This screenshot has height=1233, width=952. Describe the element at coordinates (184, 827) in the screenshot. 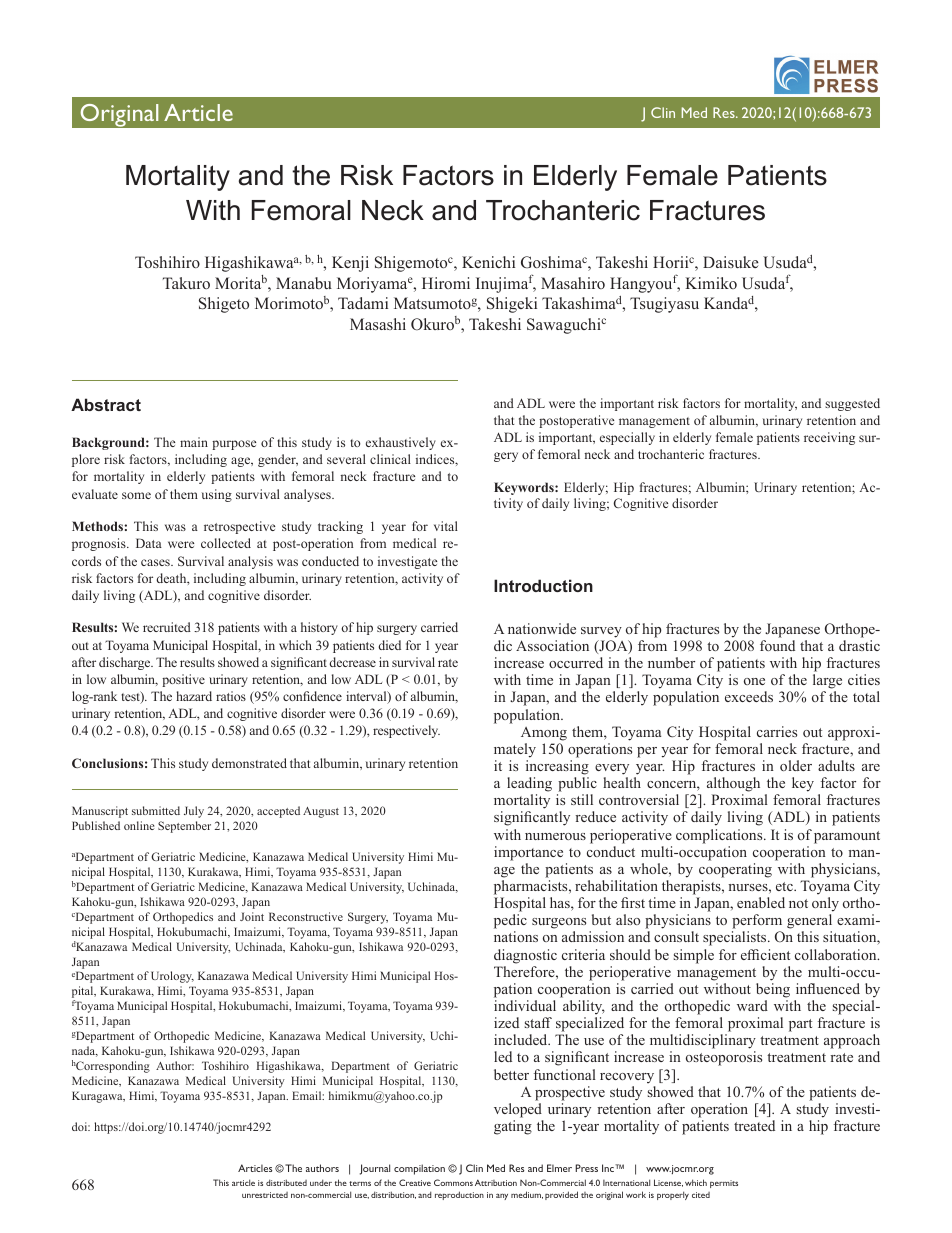

I see `September` at that location.
